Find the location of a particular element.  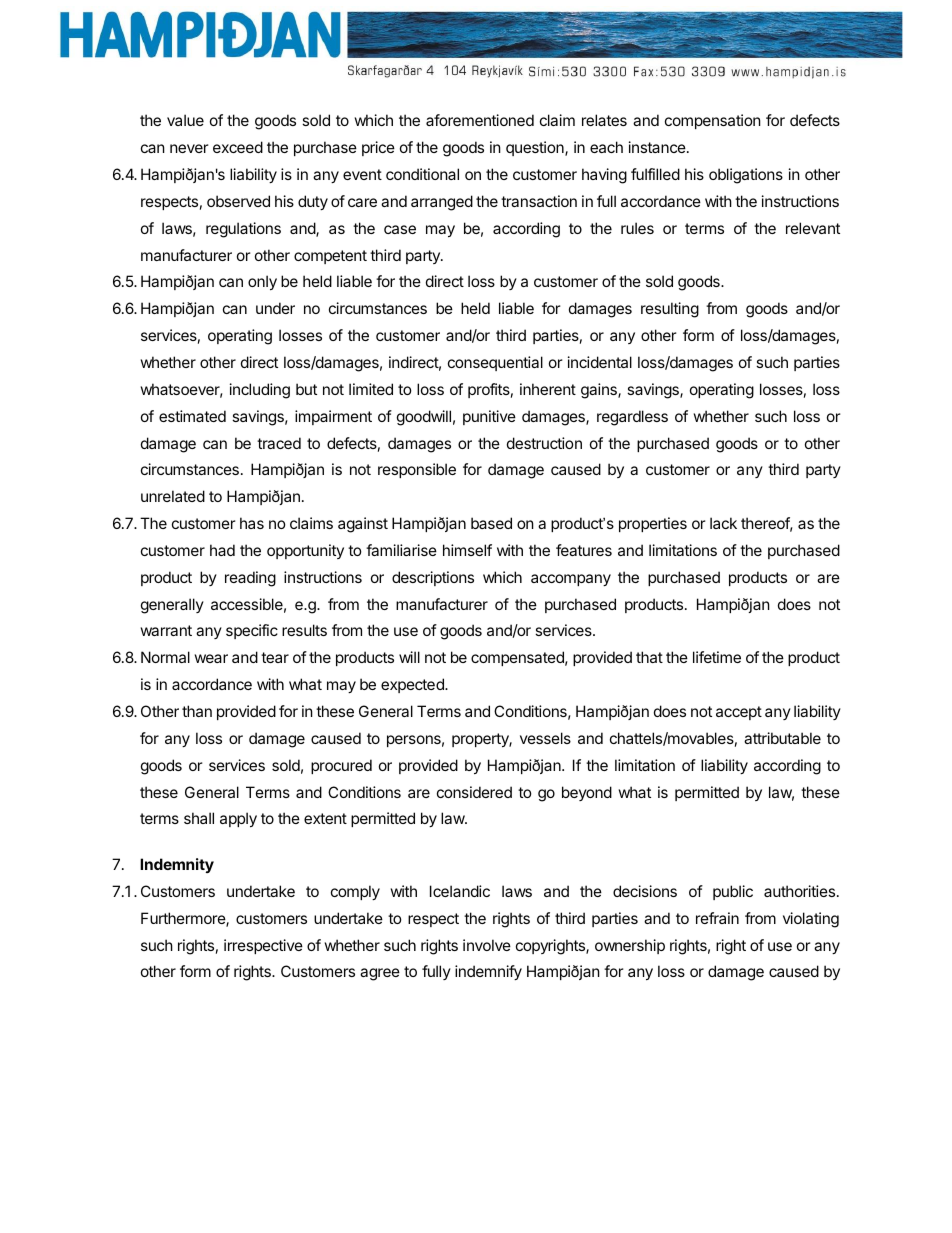

comply is located at coordinates (355, 892).
